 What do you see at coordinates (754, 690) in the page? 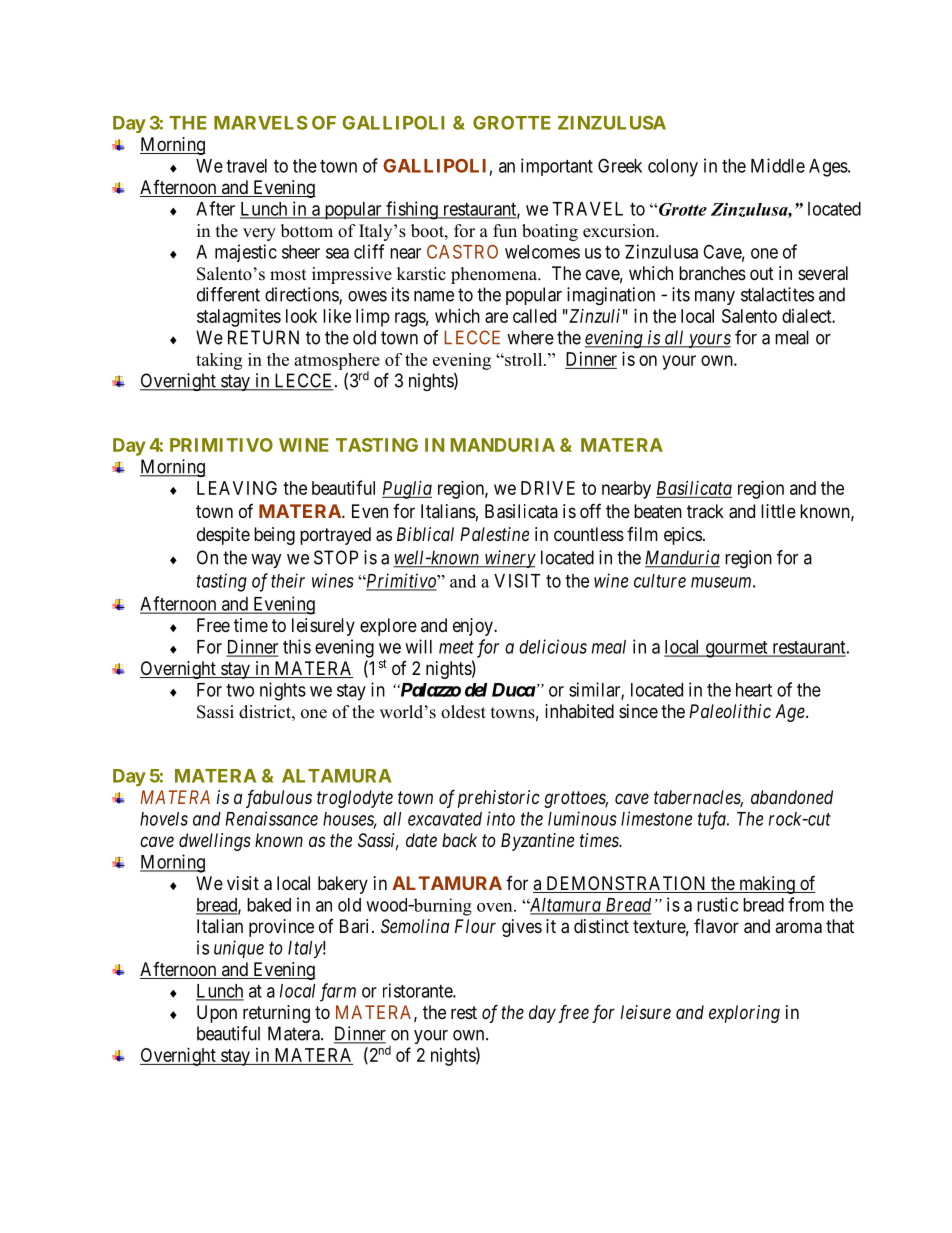
I see `heart` at bounding box center [754, 690].
